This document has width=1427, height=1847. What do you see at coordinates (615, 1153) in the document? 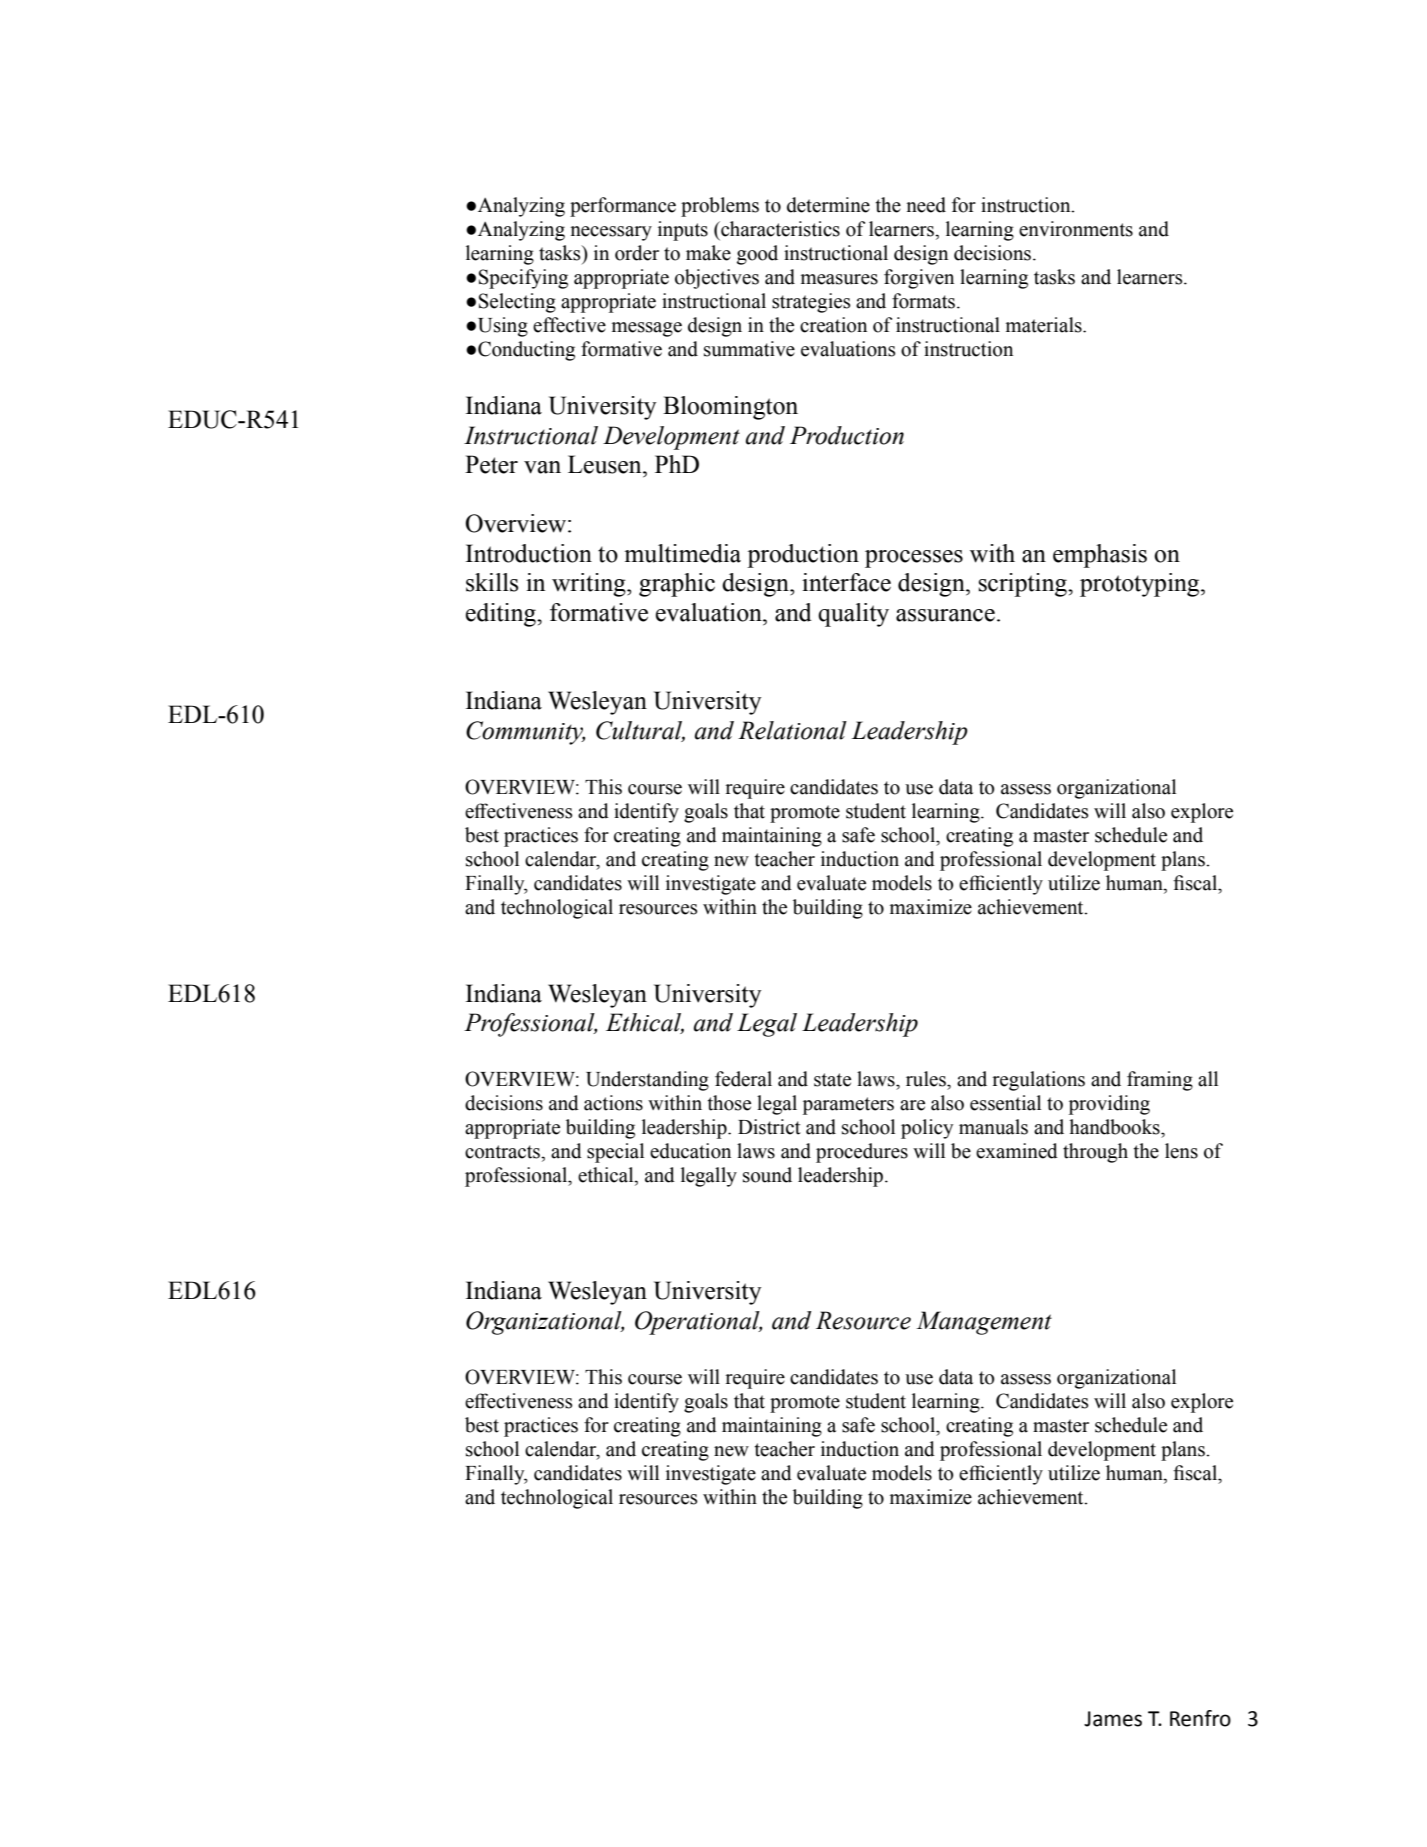
I see `special` at bounding box center [615, 1153].
